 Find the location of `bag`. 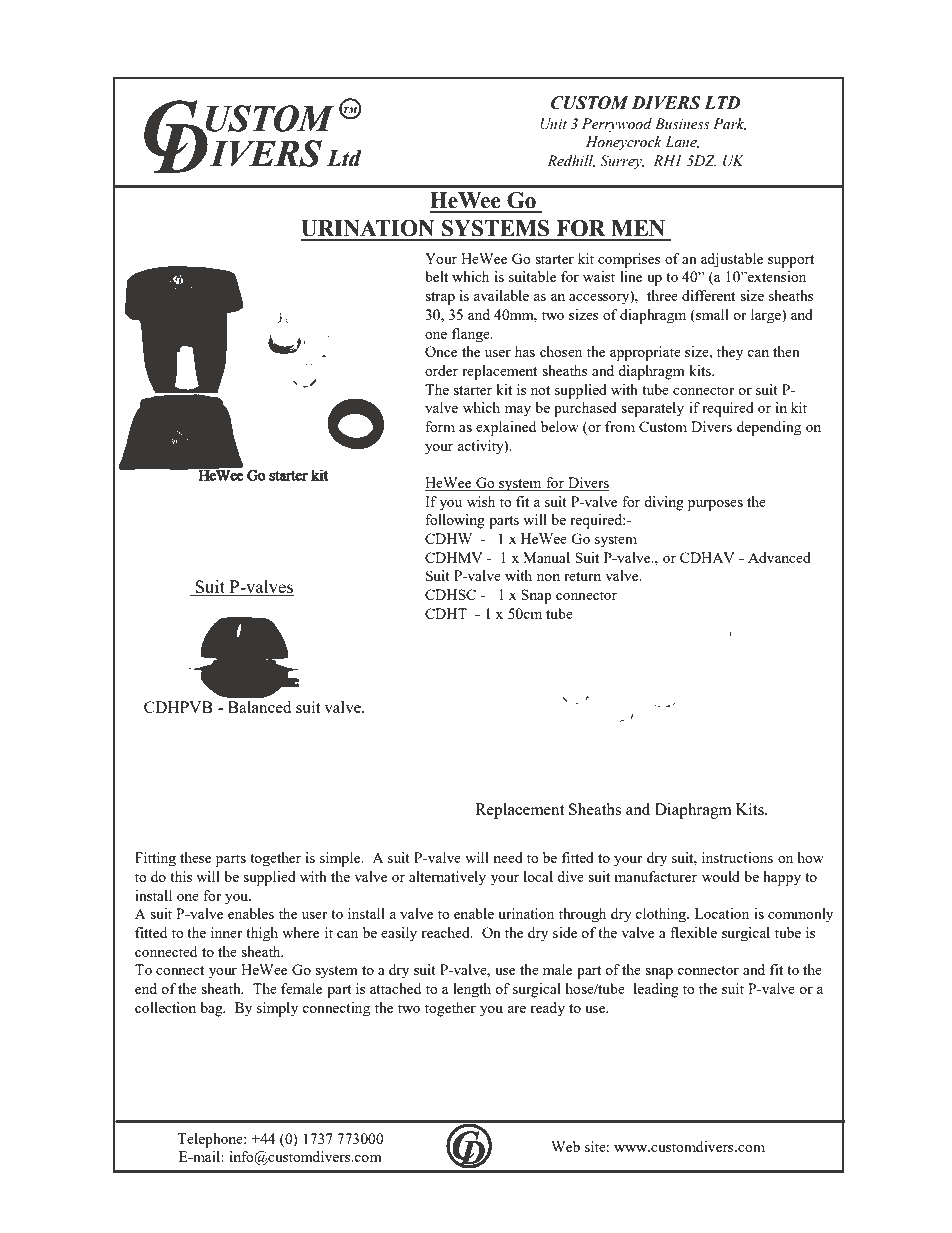

bag is located at coordinates (213, 1009).
